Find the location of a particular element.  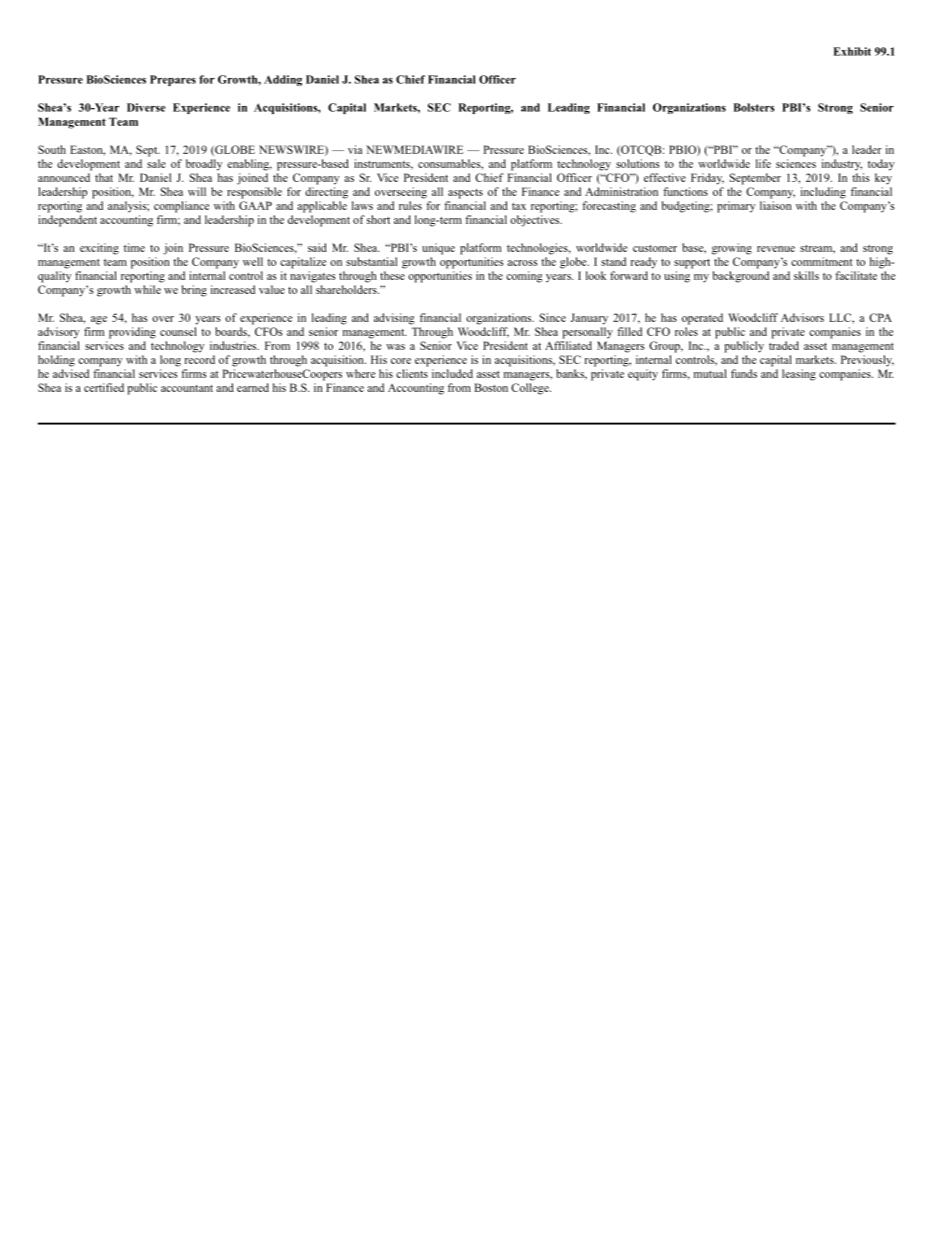

accountant is located at coordinates (187, 388).
